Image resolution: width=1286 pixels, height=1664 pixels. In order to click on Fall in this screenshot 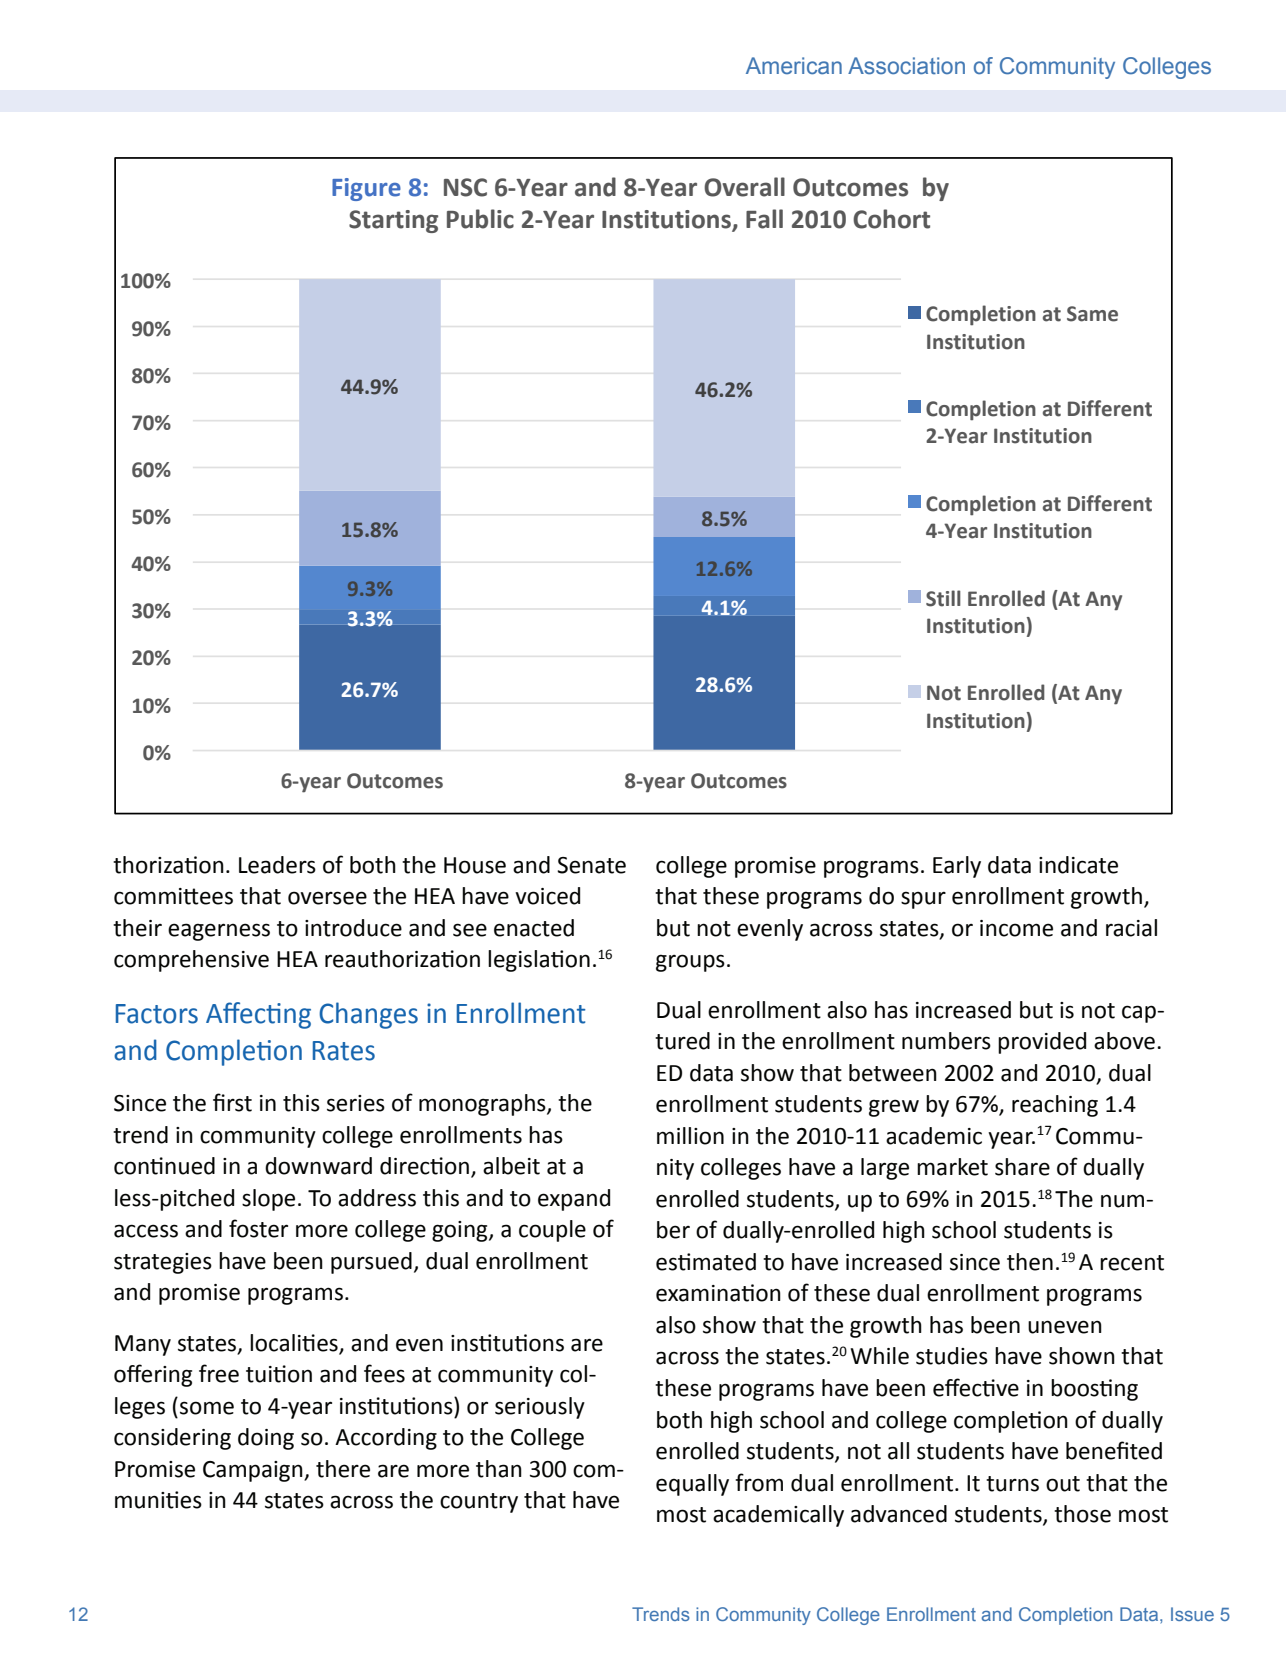, I will do `click(764, 219)`.
